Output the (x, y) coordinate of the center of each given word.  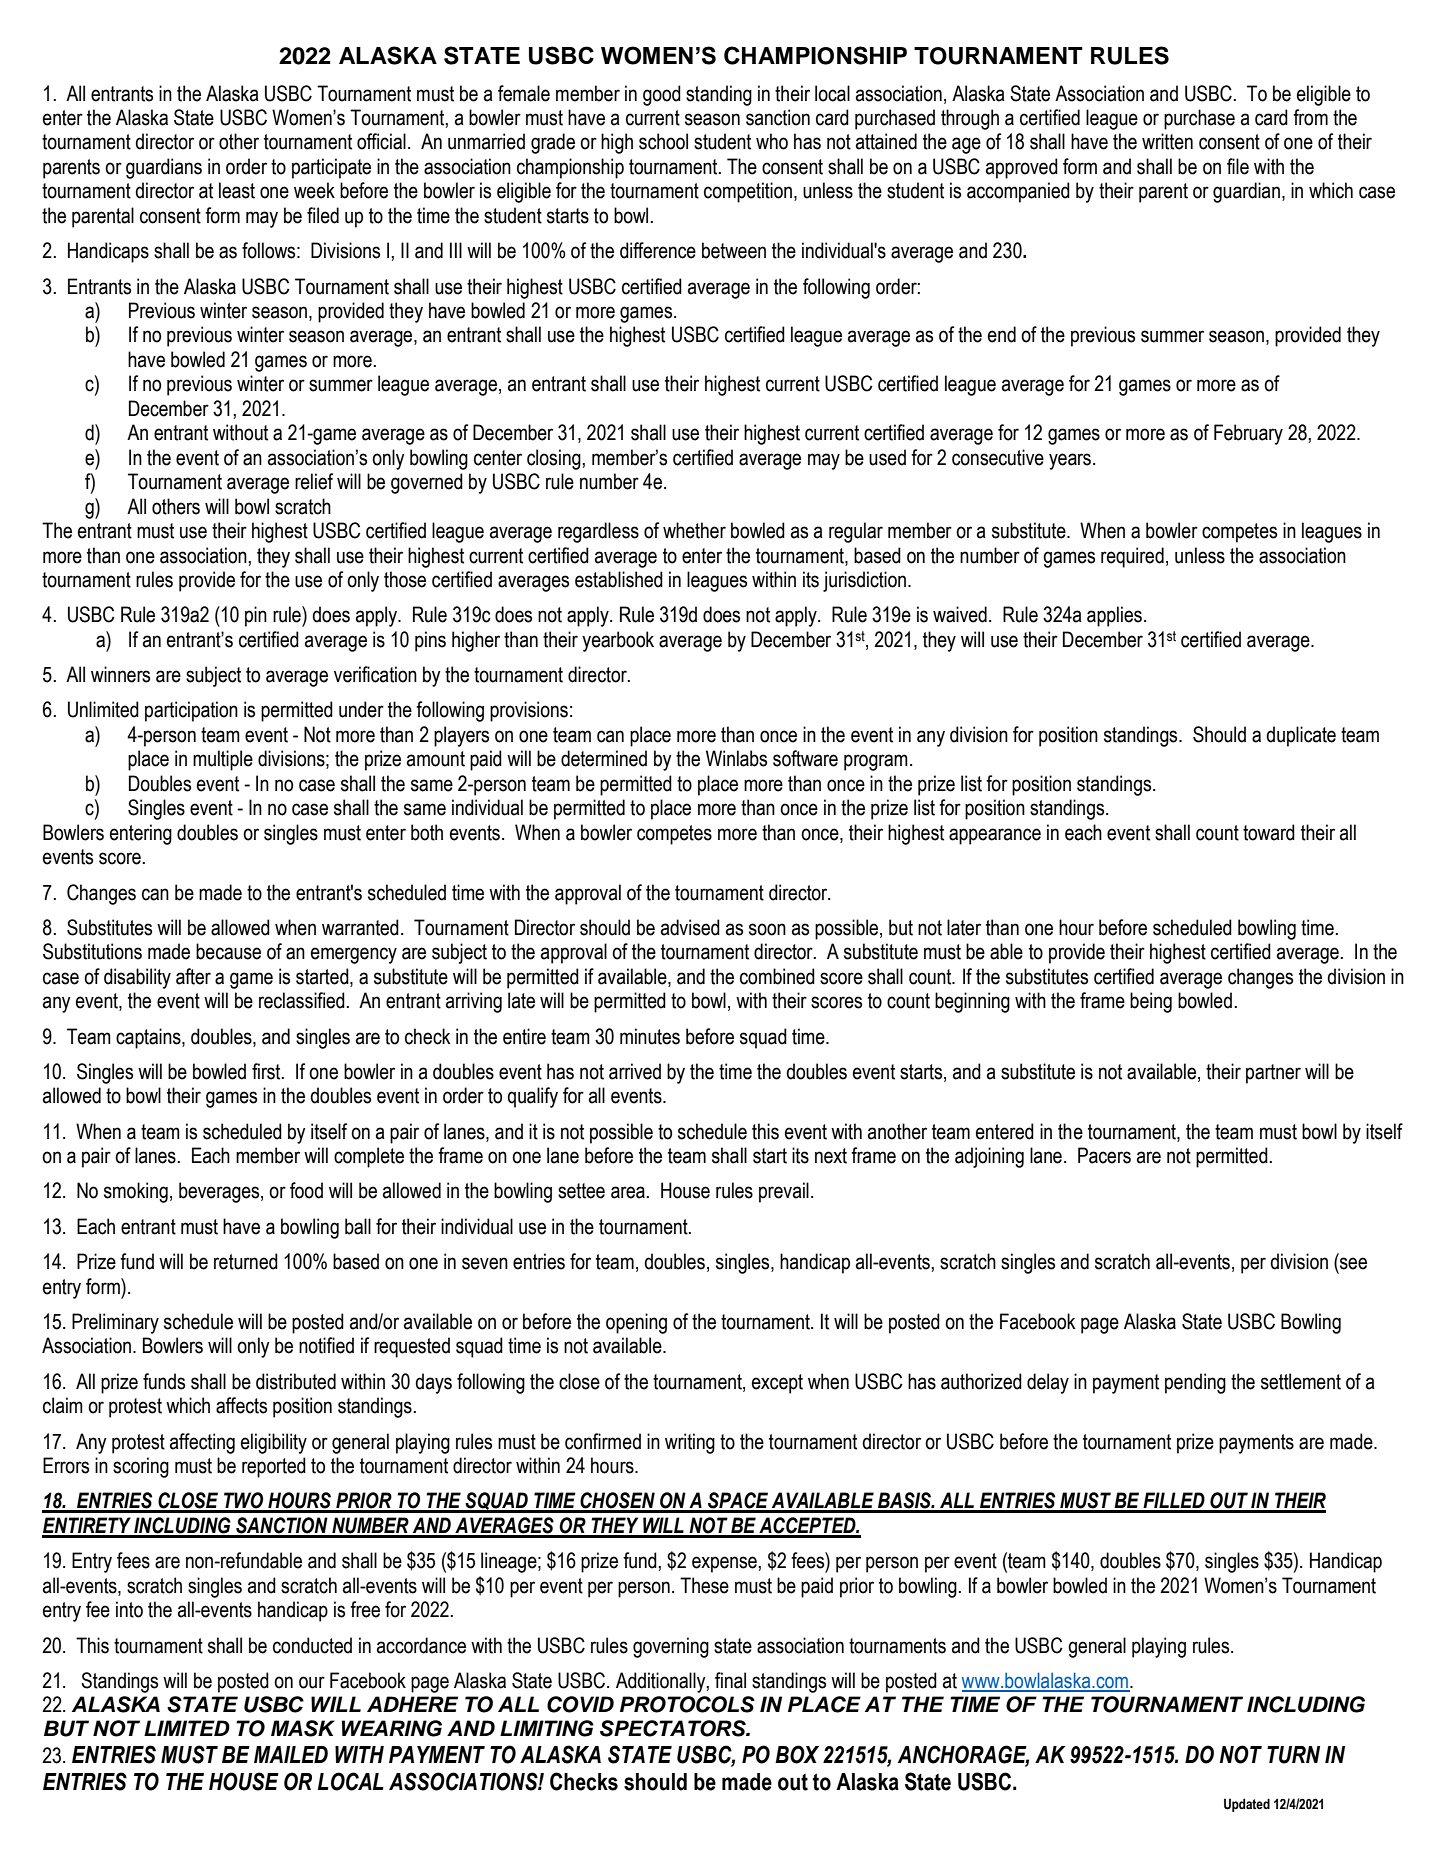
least (237, 190)
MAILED (291, 1754)
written (1167, 141)
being (1151, 1002)
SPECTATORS (674, 1728)
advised (690, 927)
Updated (1247, 1805)
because (228, 951)
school (663, 141)
